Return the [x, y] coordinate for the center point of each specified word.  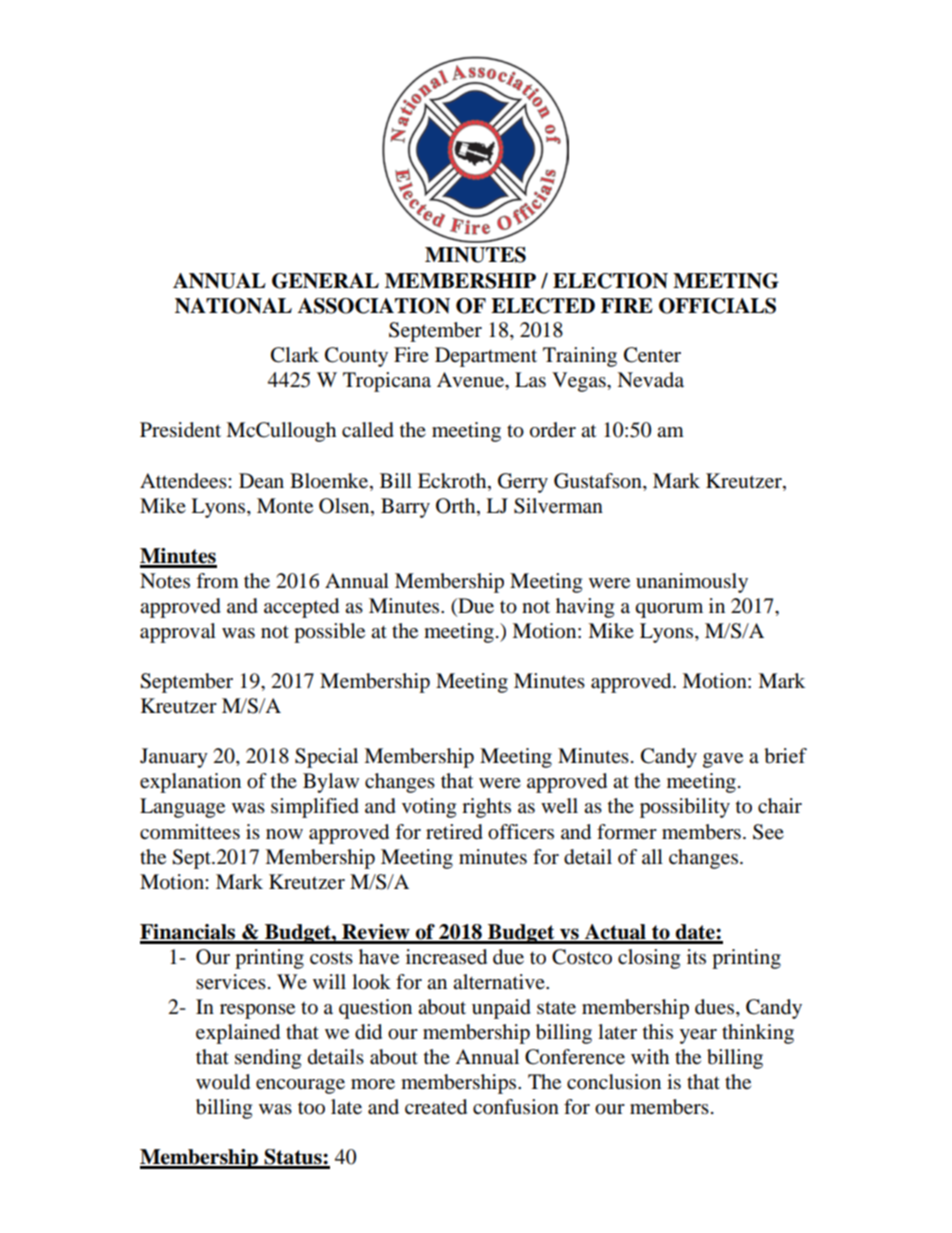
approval [178, 633]
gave [723, 760]
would [223, 1082]
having [585, 608]
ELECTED [543, 306]
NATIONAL [233, 306]
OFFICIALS [717, 306]
